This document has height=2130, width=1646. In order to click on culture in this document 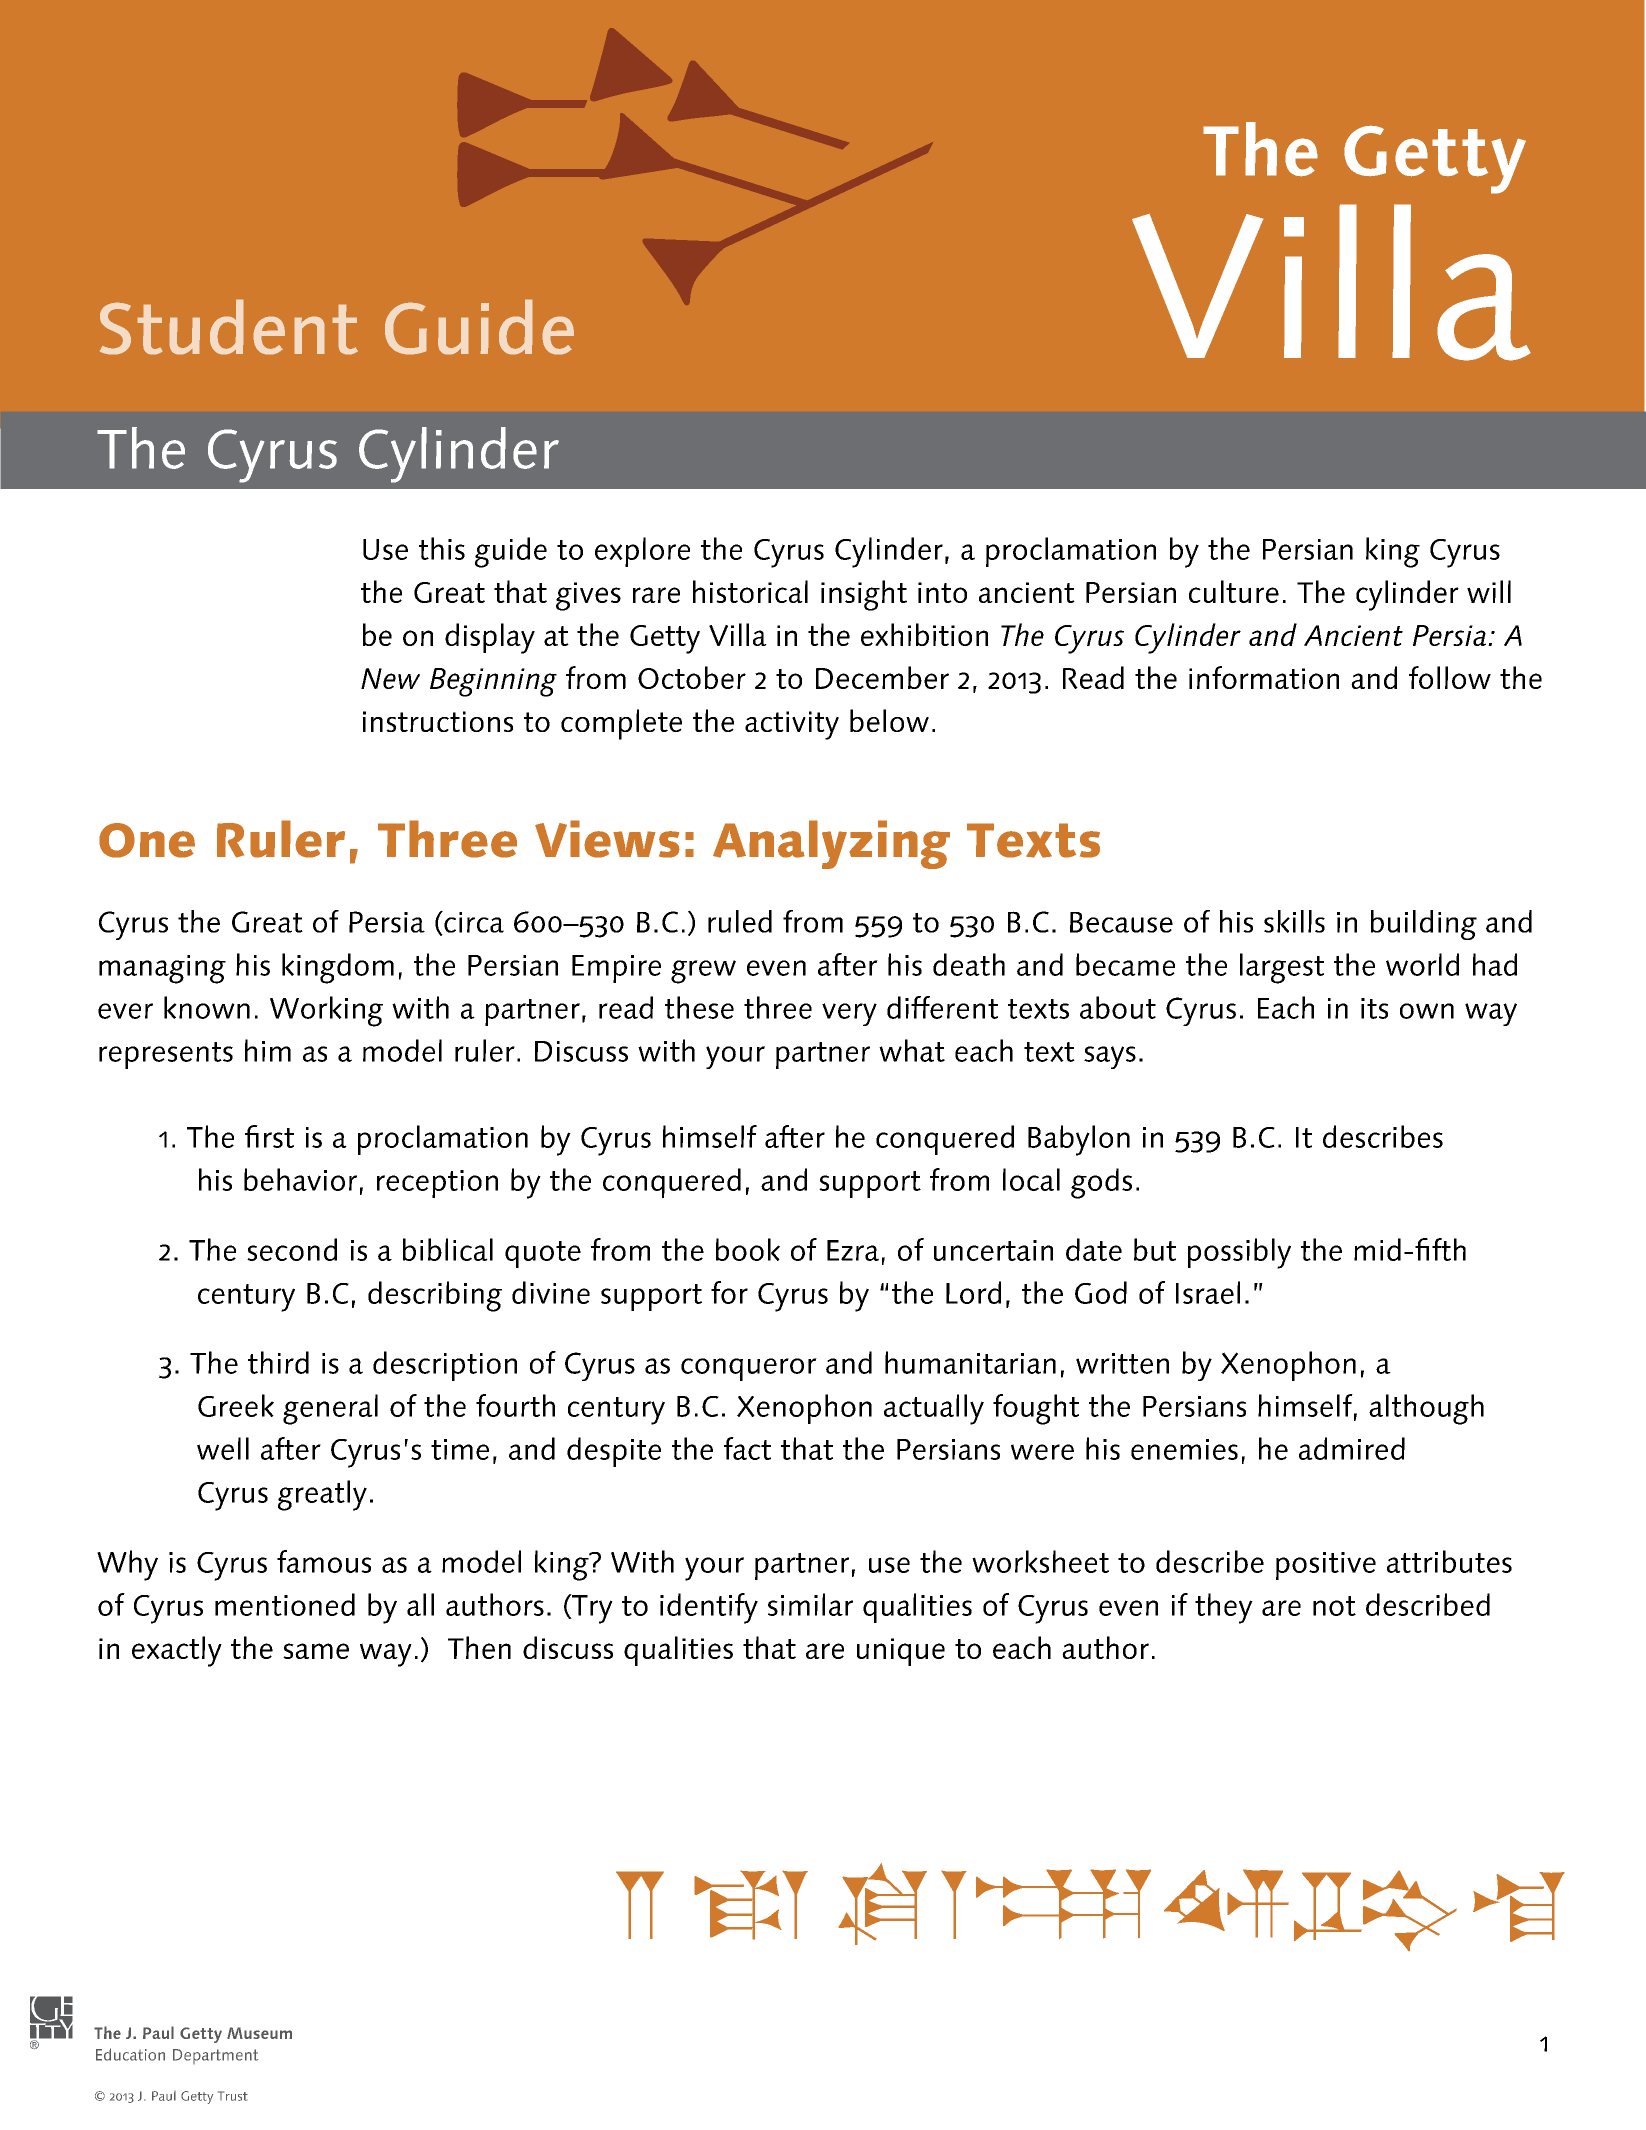, I will do `click(1234, 591)`.
